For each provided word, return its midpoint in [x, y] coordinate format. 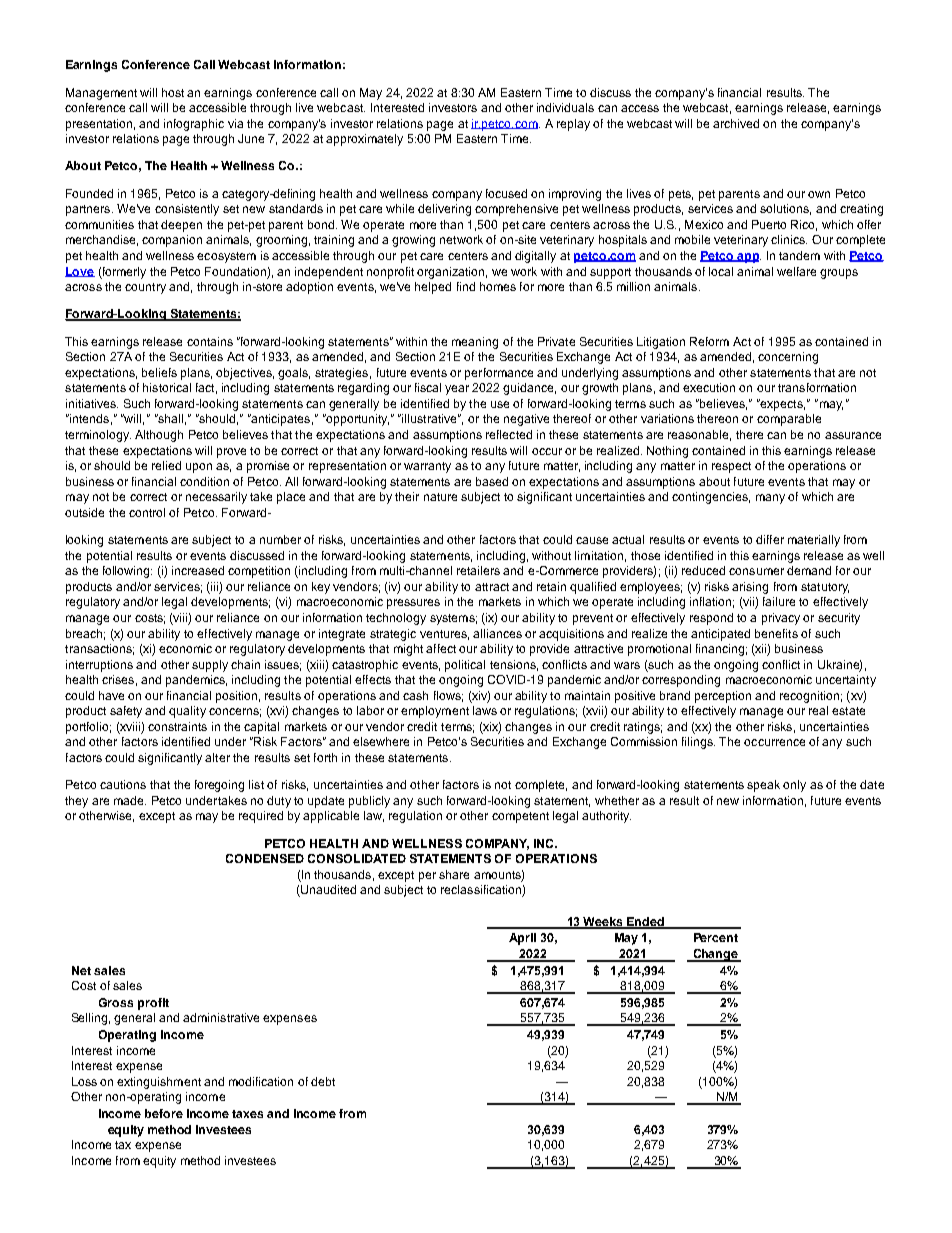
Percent [716, 937]
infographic [194, 125]
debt [323, 1081]
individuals [565, 107]
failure [779, 601]
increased [198, 570]
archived [736, 123]
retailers [478, 570]
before [164, 1113]
